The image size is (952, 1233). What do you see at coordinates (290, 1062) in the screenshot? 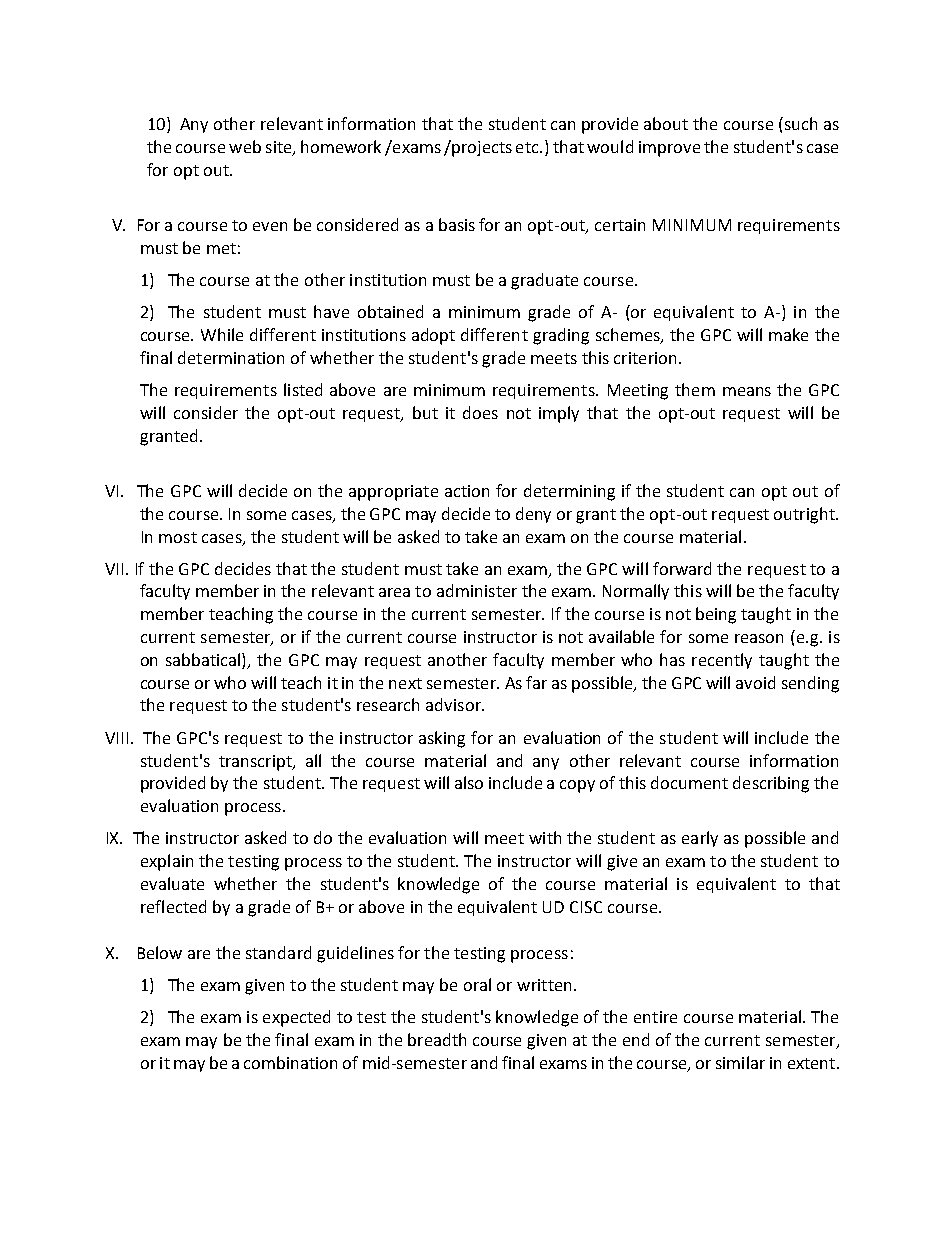
I see `combination` at bounding box center [290, 1062].
